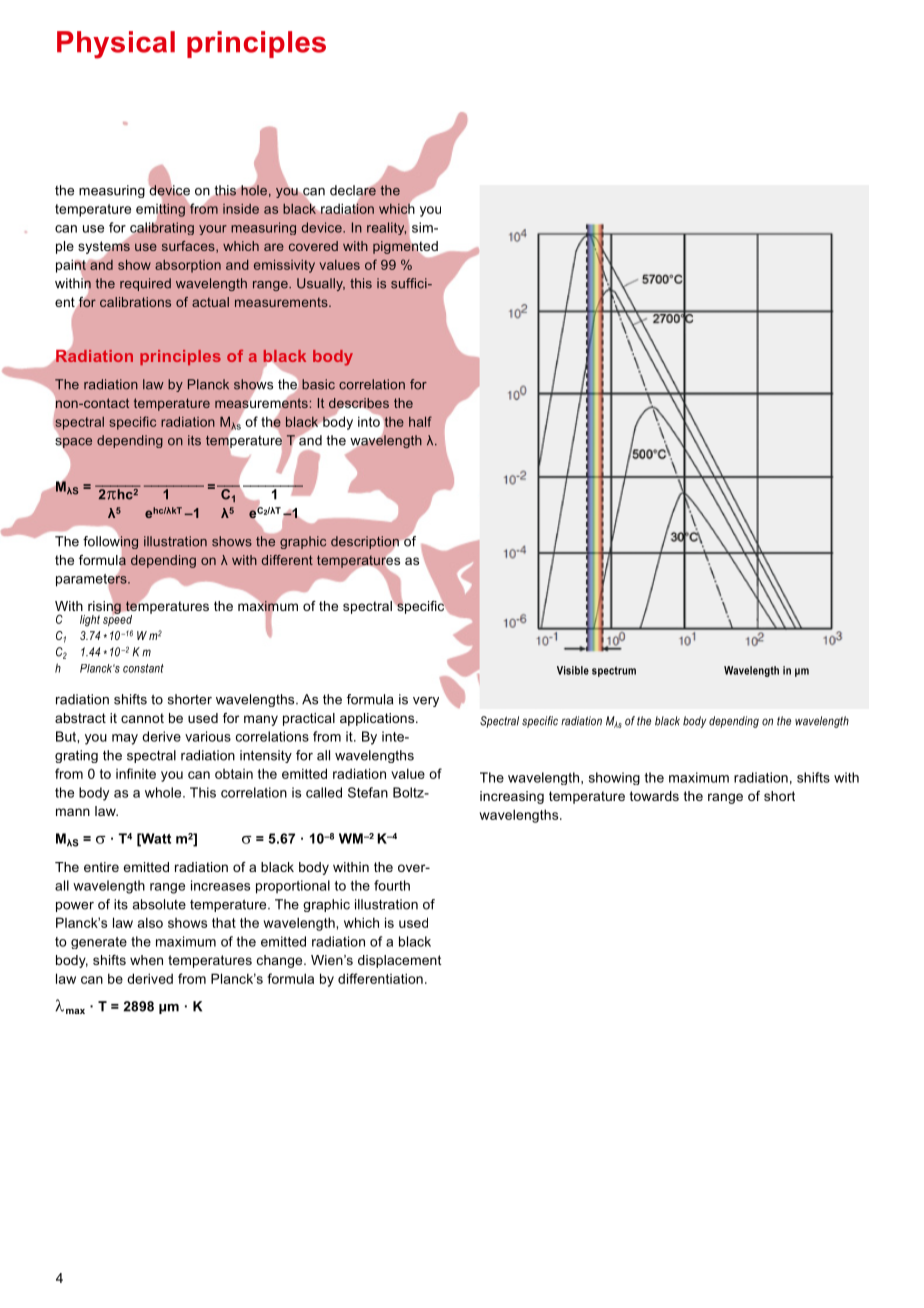  What do you see at coordinates (512, 797) in the screenshot?
I see `increasing` at bounding box center [512, 797].
